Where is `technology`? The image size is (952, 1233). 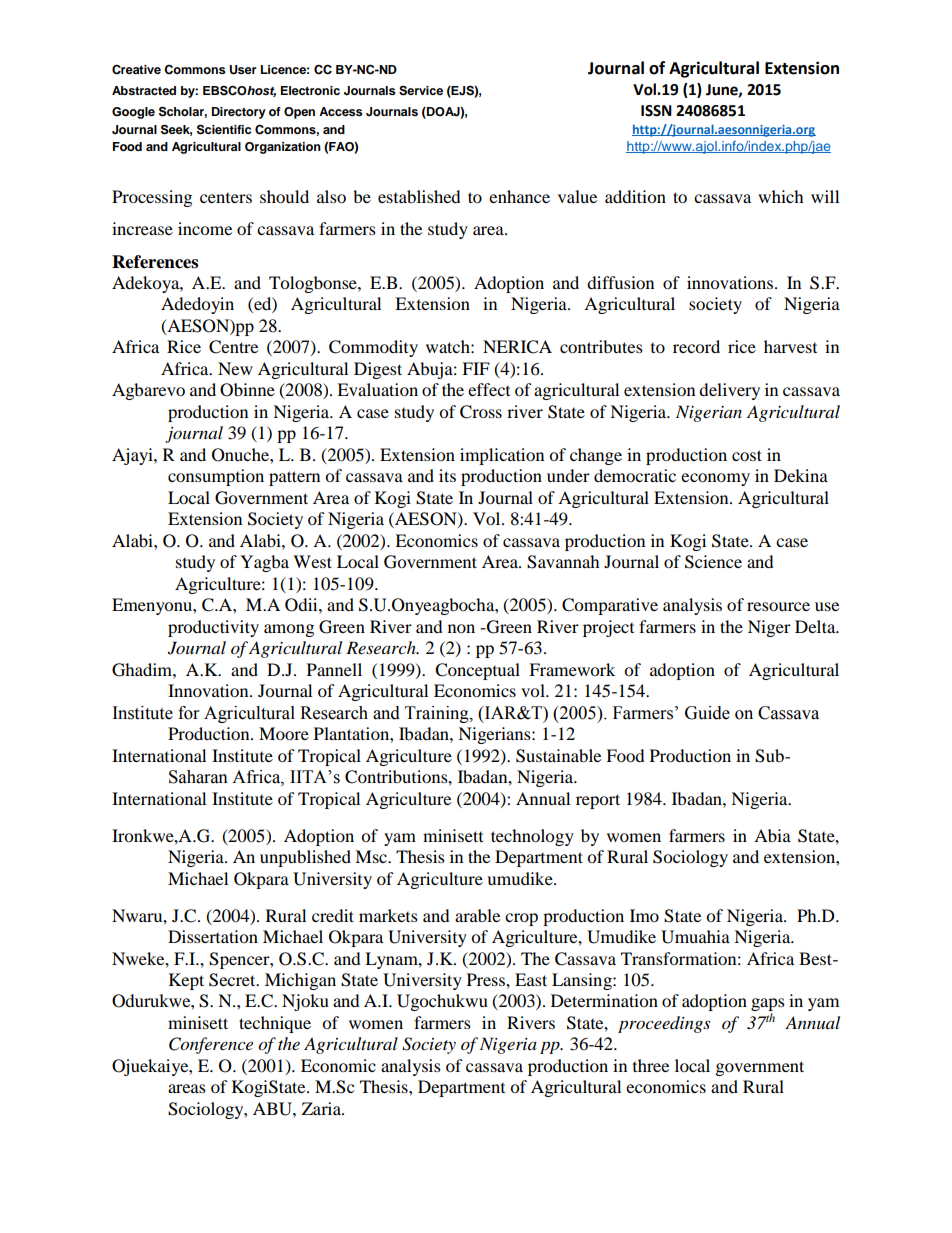
technology is located at coordinates (532, 837).
